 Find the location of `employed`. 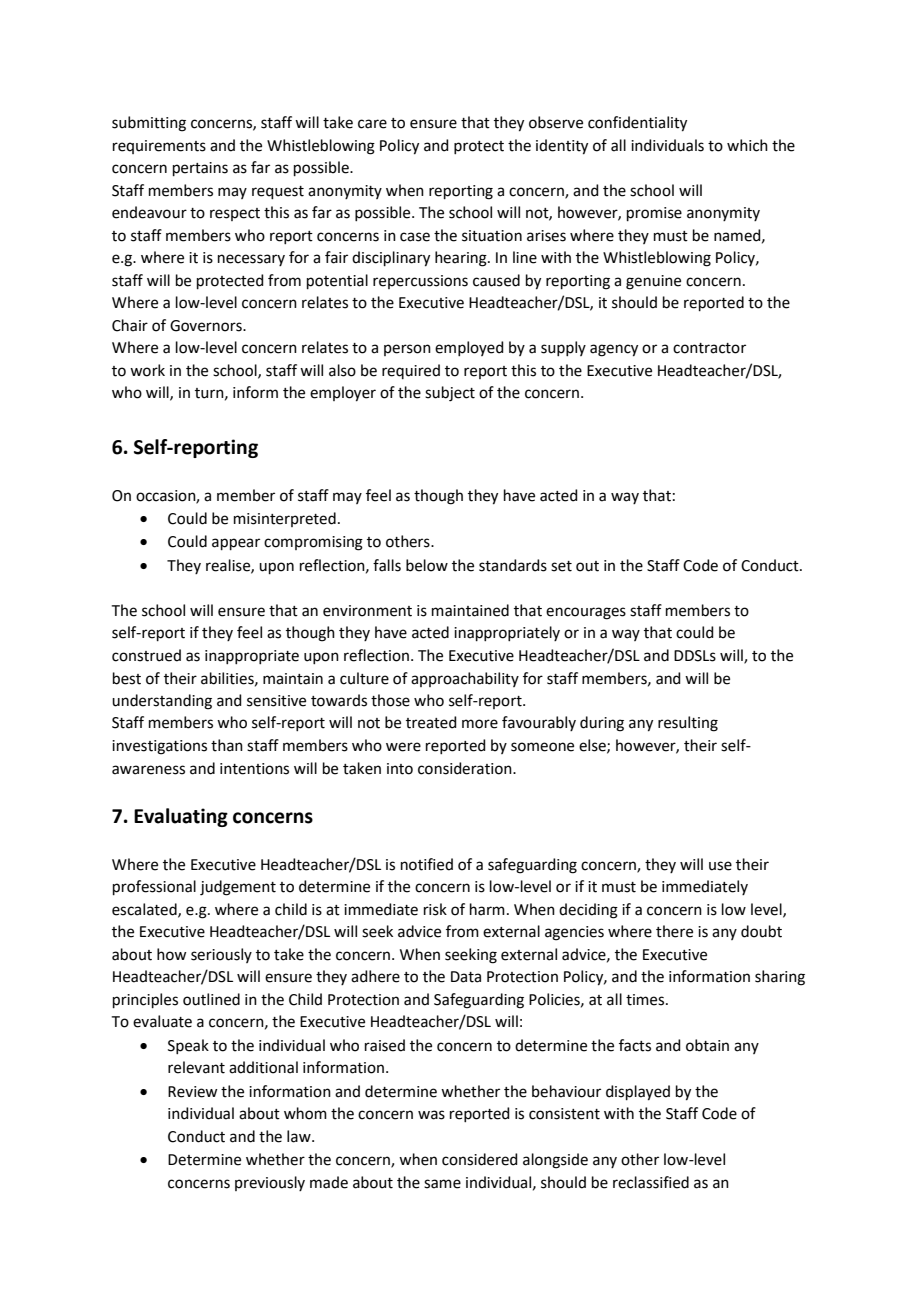

employed is located at coordinates (469, 348).
